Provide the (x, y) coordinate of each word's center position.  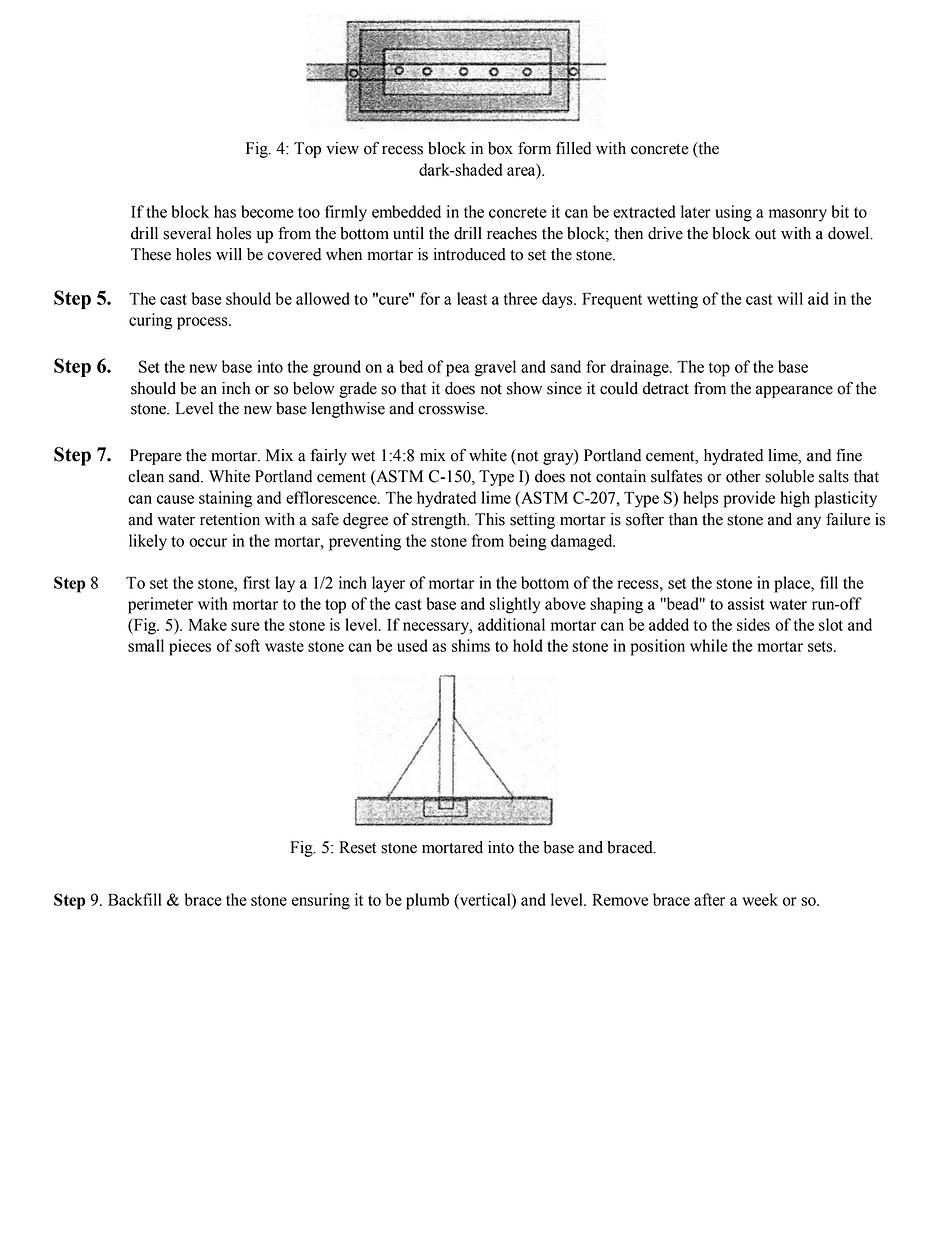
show (524, 388)
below (314, 388)
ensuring (321, 901)
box (500, 148)
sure (245, 626)
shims (471, 645)
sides (753, 624)
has (225, 211)
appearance (794, 392)
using (733, 213)
